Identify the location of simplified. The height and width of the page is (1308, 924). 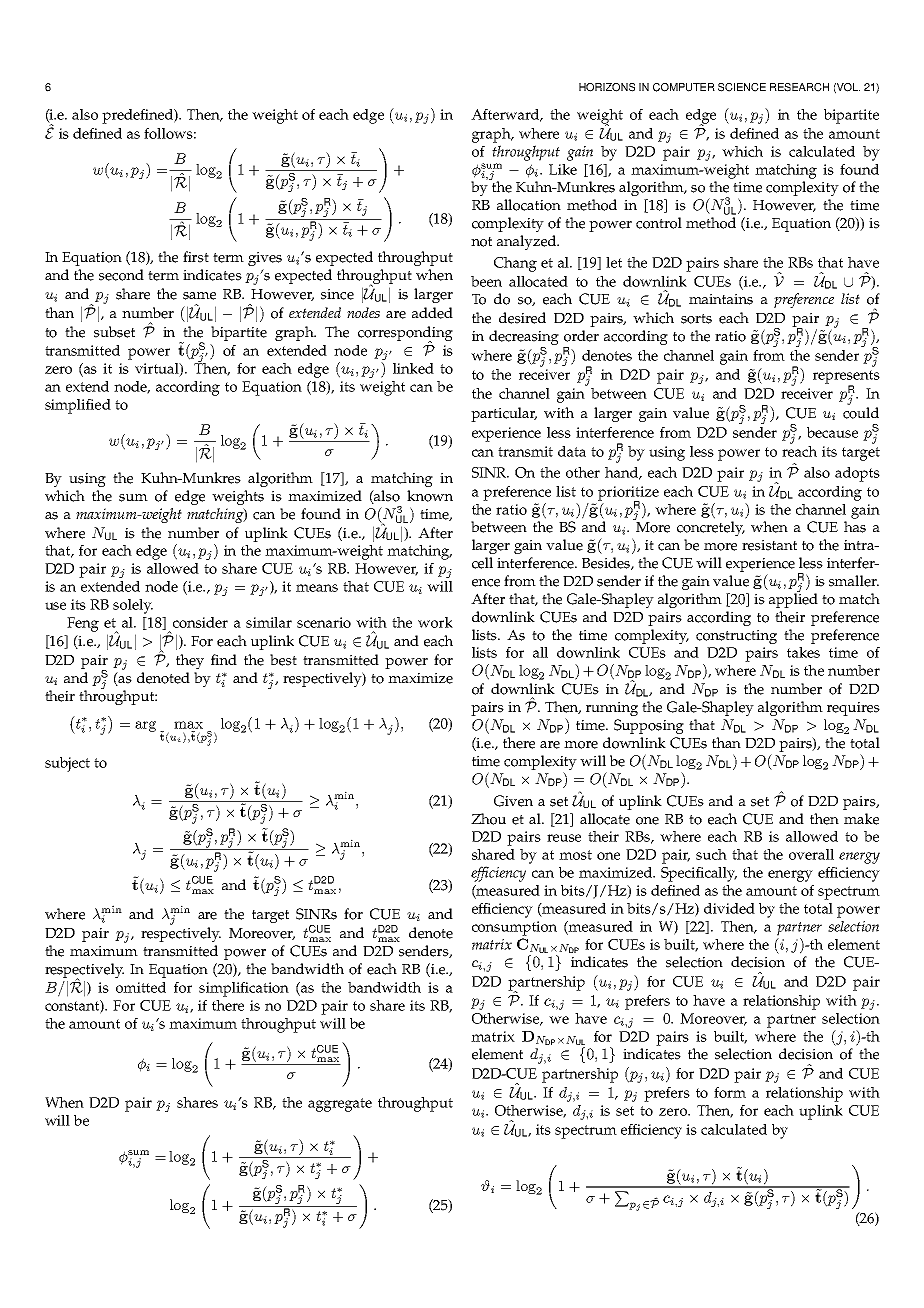
(78, 406).
